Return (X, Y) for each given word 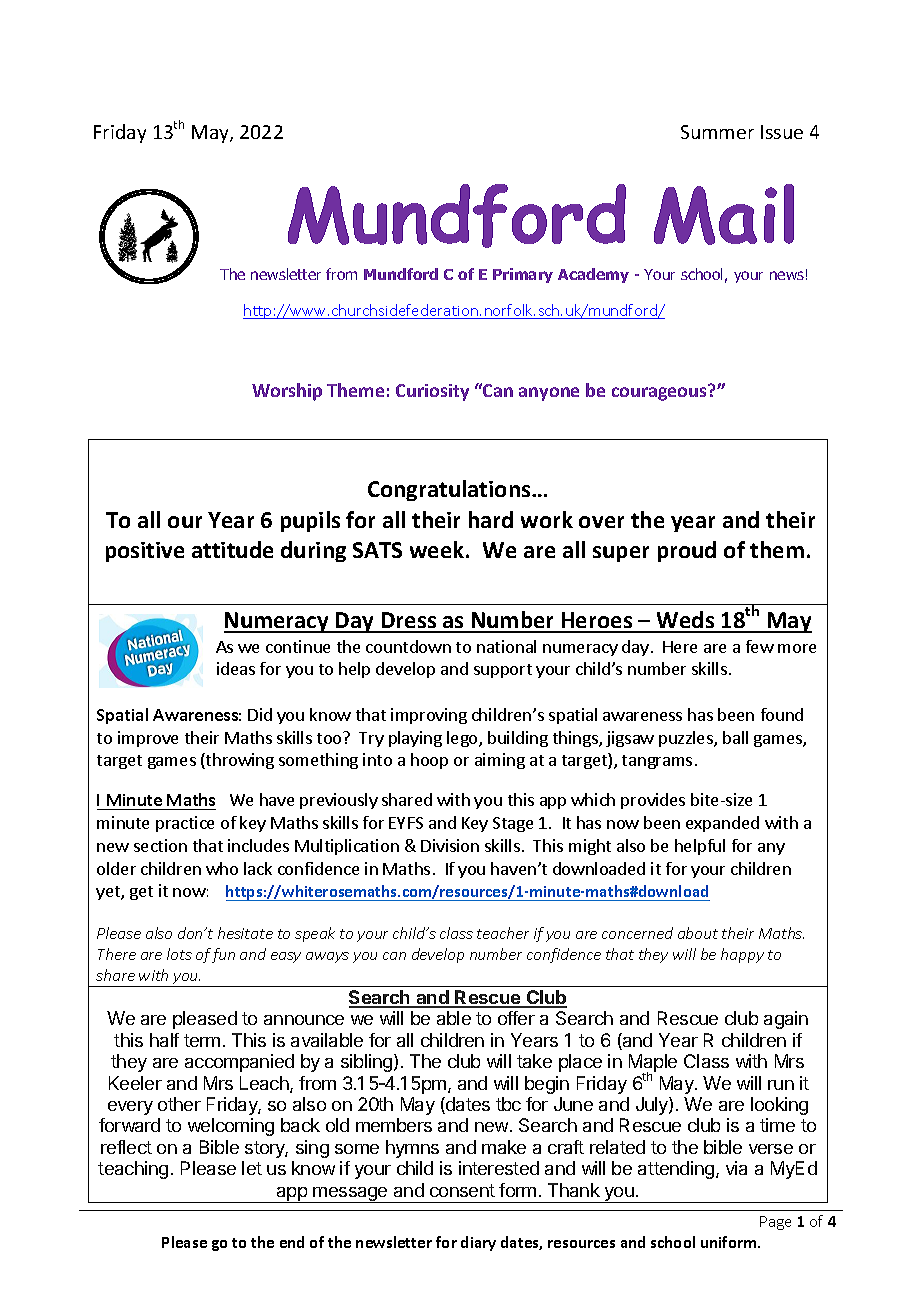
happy (742, 955)
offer (516, 1018)
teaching (133, 1170)
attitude (232, 549)
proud (687, 551)
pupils (310, 521)
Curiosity (432, 392)
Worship (287, 392)
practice (185, 824)
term (202, 1040)
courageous (661, 393)
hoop (429, 761)
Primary (523, 275)
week (438, 549)
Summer (717, 132)
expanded (722, 824)
